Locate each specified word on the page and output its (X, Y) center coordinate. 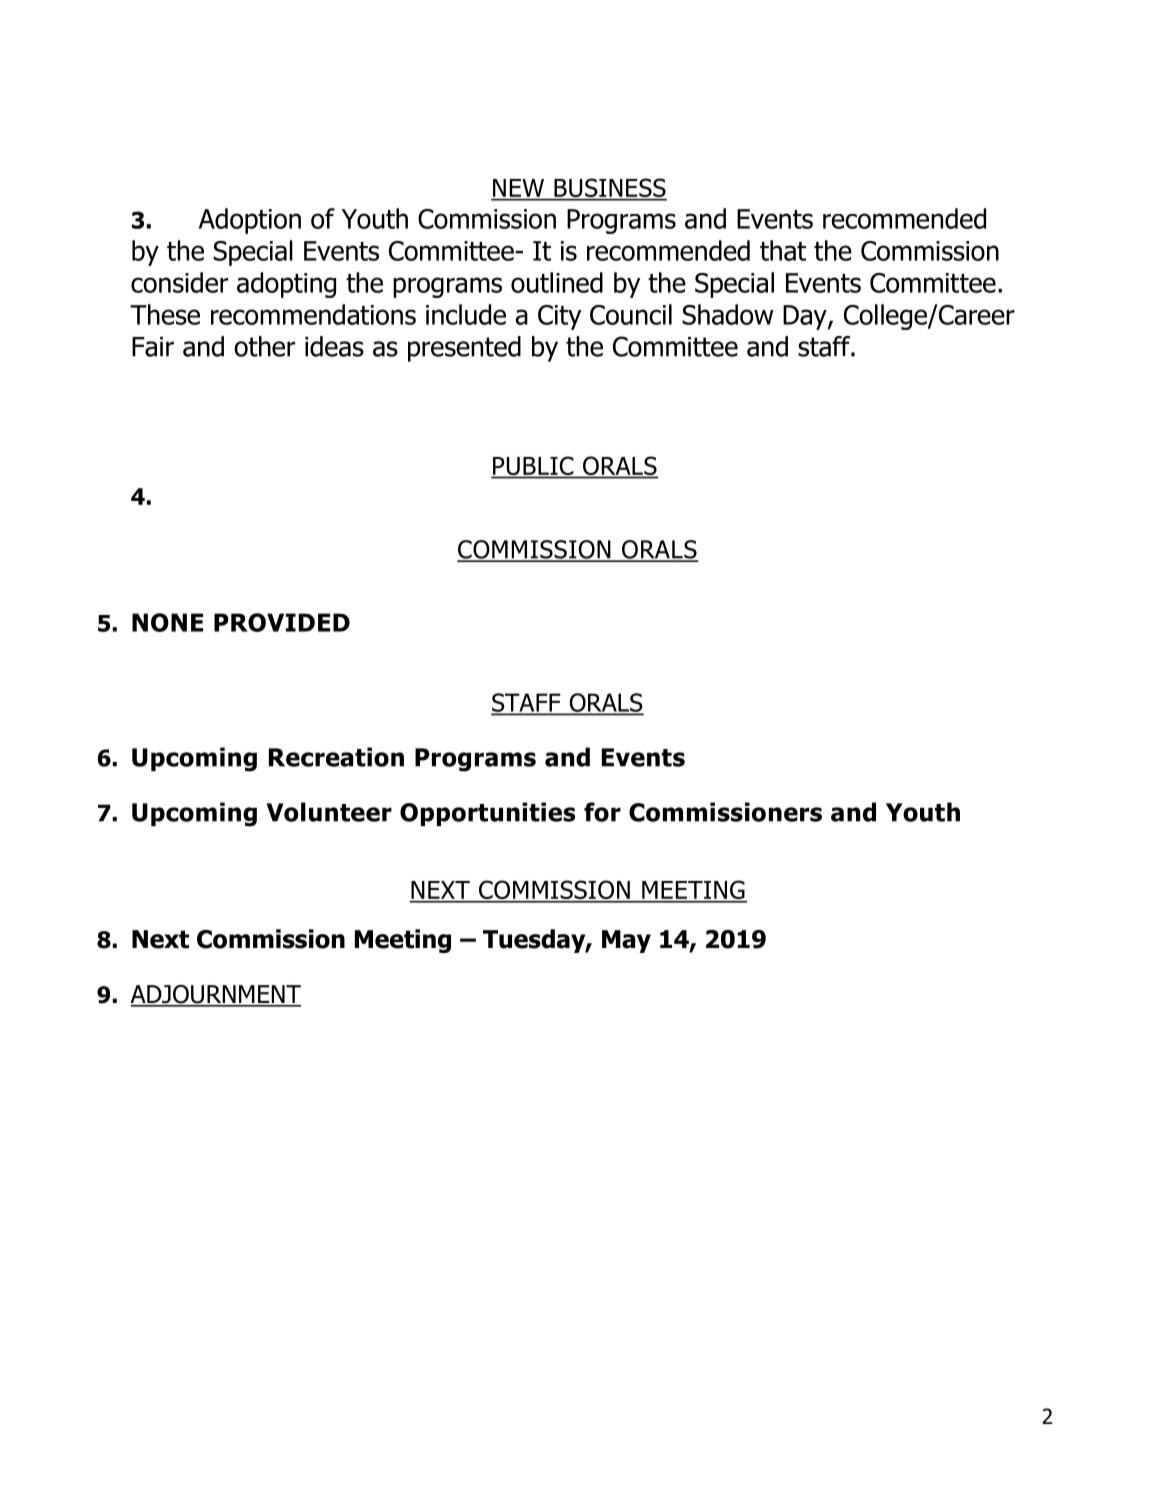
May (626, 941)
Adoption (250, 221)
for (602, 812)
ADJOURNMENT (215, 995)
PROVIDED (282, 622)
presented (464, 349)
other (264, 346)
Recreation (336, 757)
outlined (557, 282)
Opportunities (487, 814)
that (783, 250)
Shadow (727, 314)
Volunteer (329, 812)
